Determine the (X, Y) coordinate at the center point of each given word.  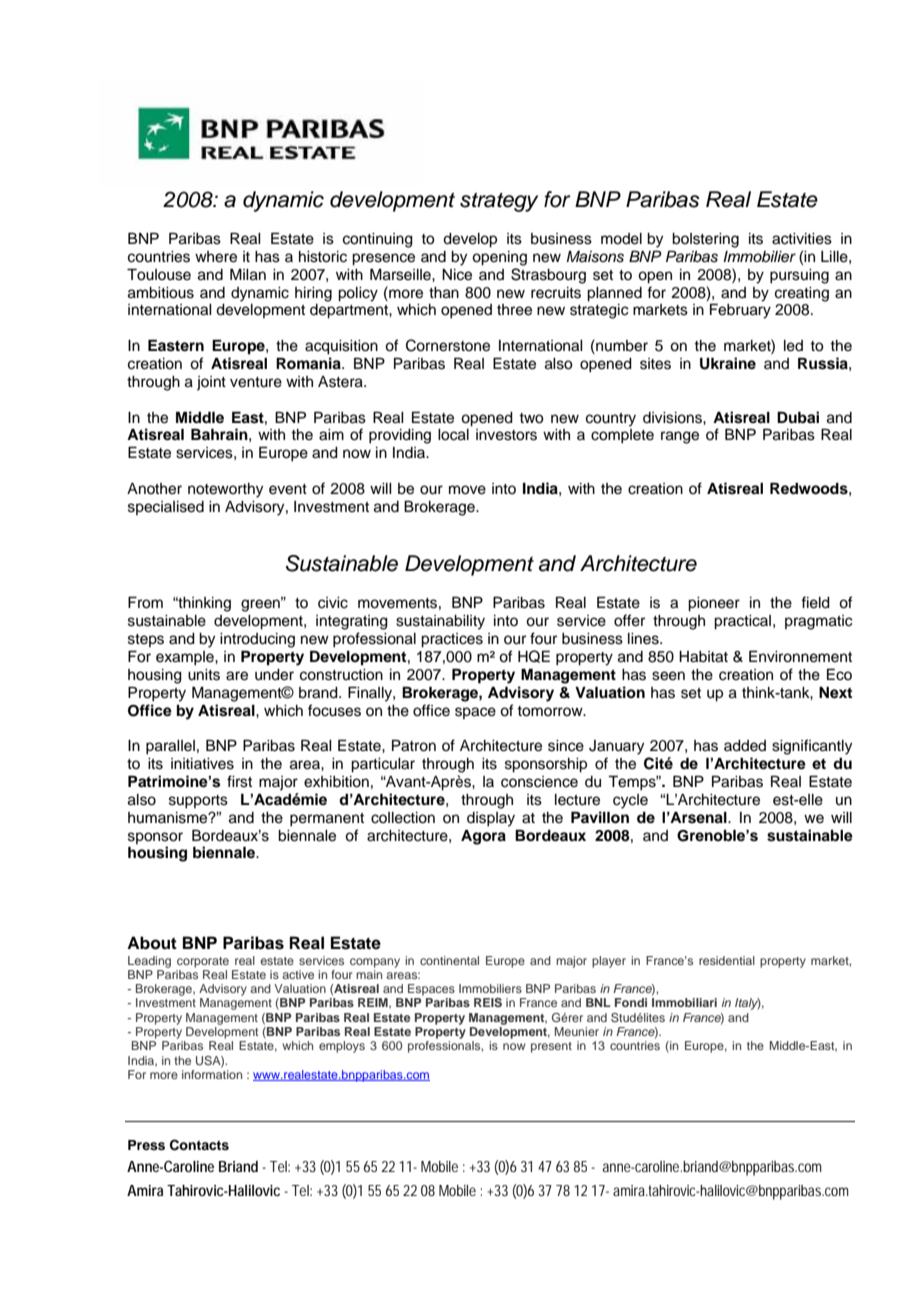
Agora (483, 837)
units (204, 675)
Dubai (798, 417)
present (551, 1047)
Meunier (577, 1031)
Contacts (199, 1145)
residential (727, 960)
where (216, 257)
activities (802, 239)
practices (452, 640)
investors (506, 435)
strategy (499, 202)
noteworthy (225, 490)
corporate (203, 962)
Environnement (800, 656)
